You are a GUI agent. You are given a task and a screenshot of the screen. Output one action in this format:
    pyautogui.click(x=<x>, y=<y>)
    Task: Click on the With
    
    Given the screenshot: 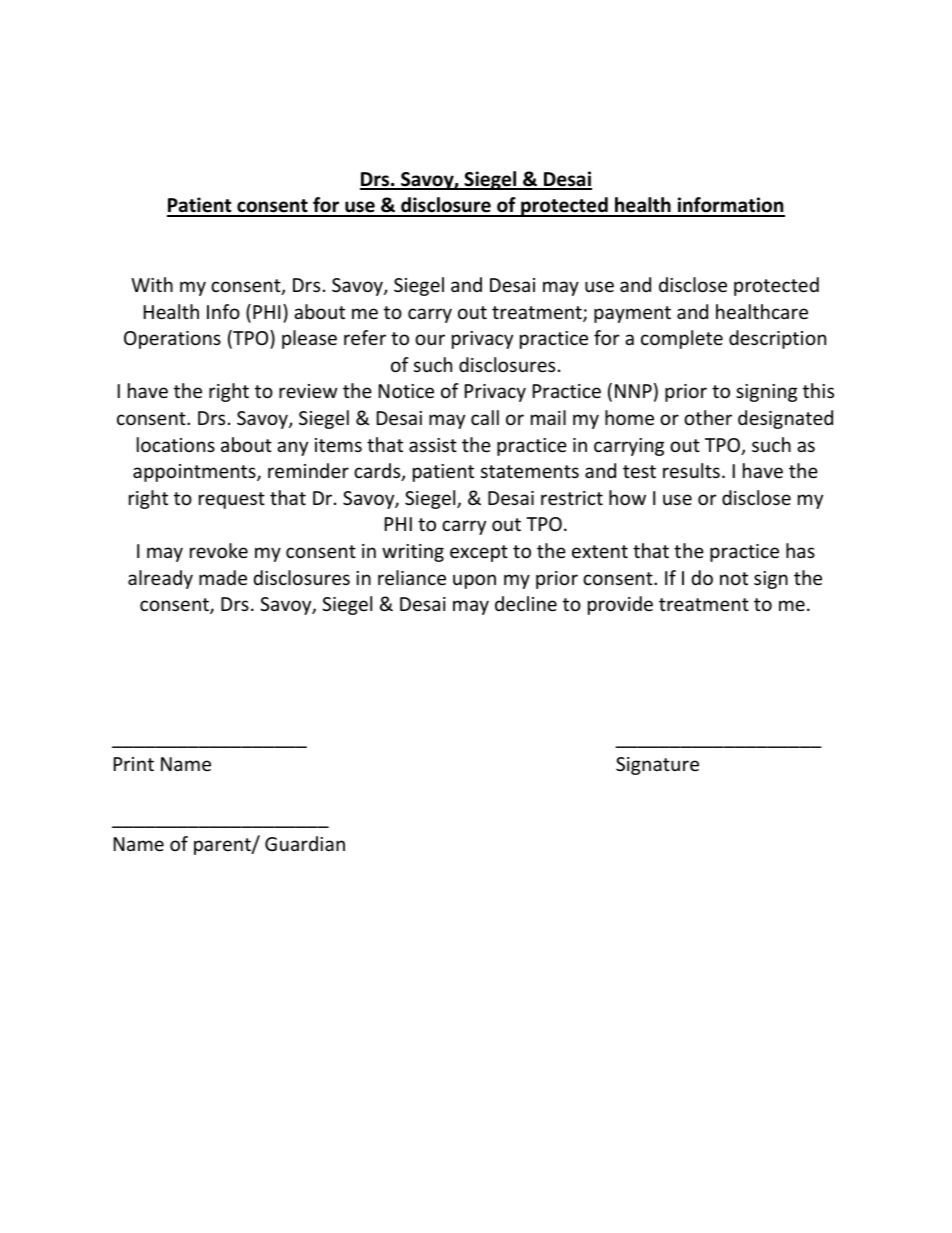 What is the action you would take?
    pyautogui.click(x=152, y=284)
